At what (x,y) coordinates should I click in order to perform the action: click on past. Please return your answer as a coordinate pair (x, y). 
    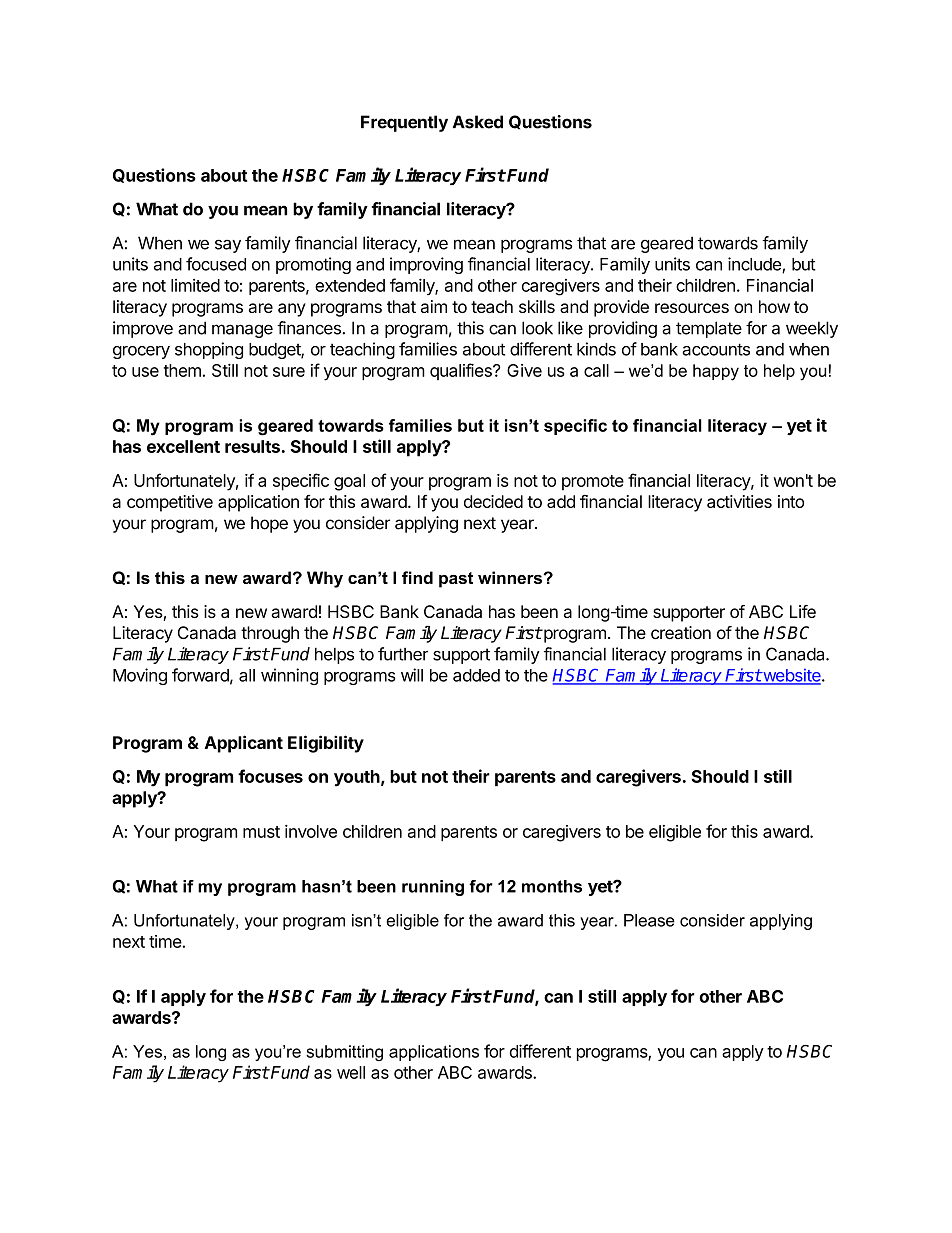
    Looking at the image, I should click on (456, 580).
